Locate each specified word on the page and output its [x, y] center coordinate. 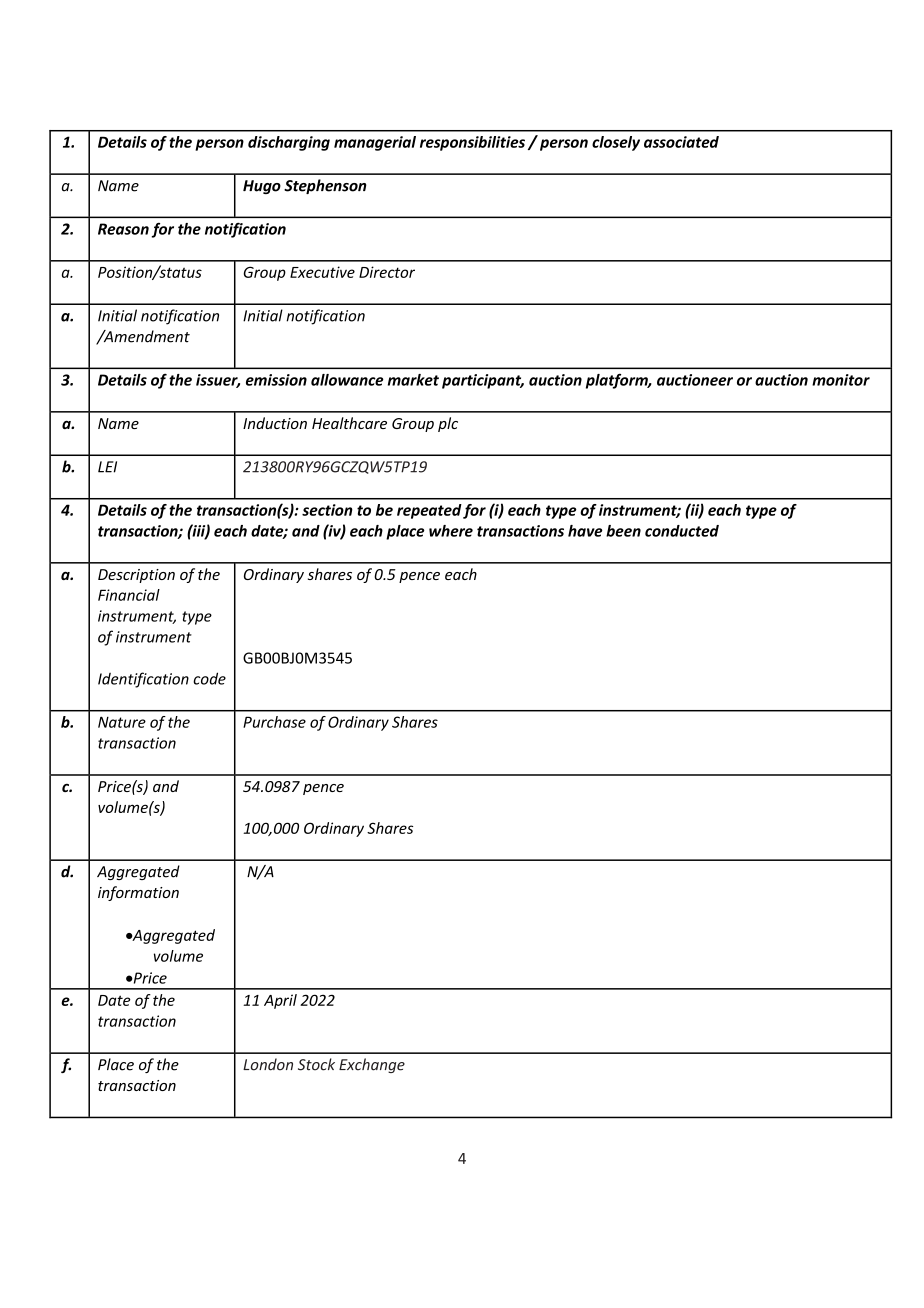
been [623, 531]
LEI [107, 467]
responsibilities [472, 143]
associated [681, 142]
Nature [122, 722]
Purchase [274, 722]
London [268, 1064]
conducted [682, 531]
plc [448, 424]
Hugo [262, 187]
